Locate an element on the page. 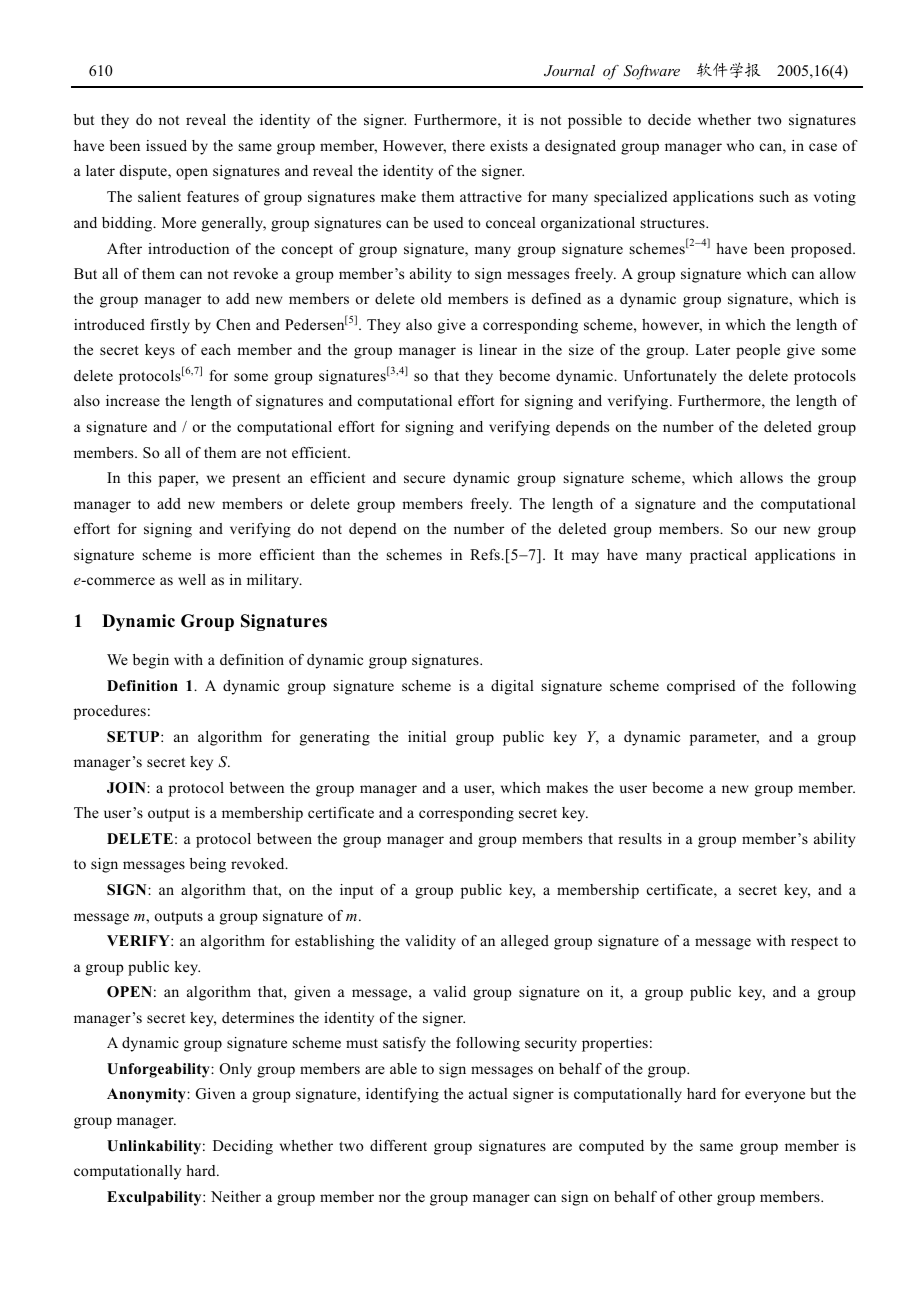 Image resolution: width=924 pixels, height=1307 pixels. there is located at coordinates (468, 145).
